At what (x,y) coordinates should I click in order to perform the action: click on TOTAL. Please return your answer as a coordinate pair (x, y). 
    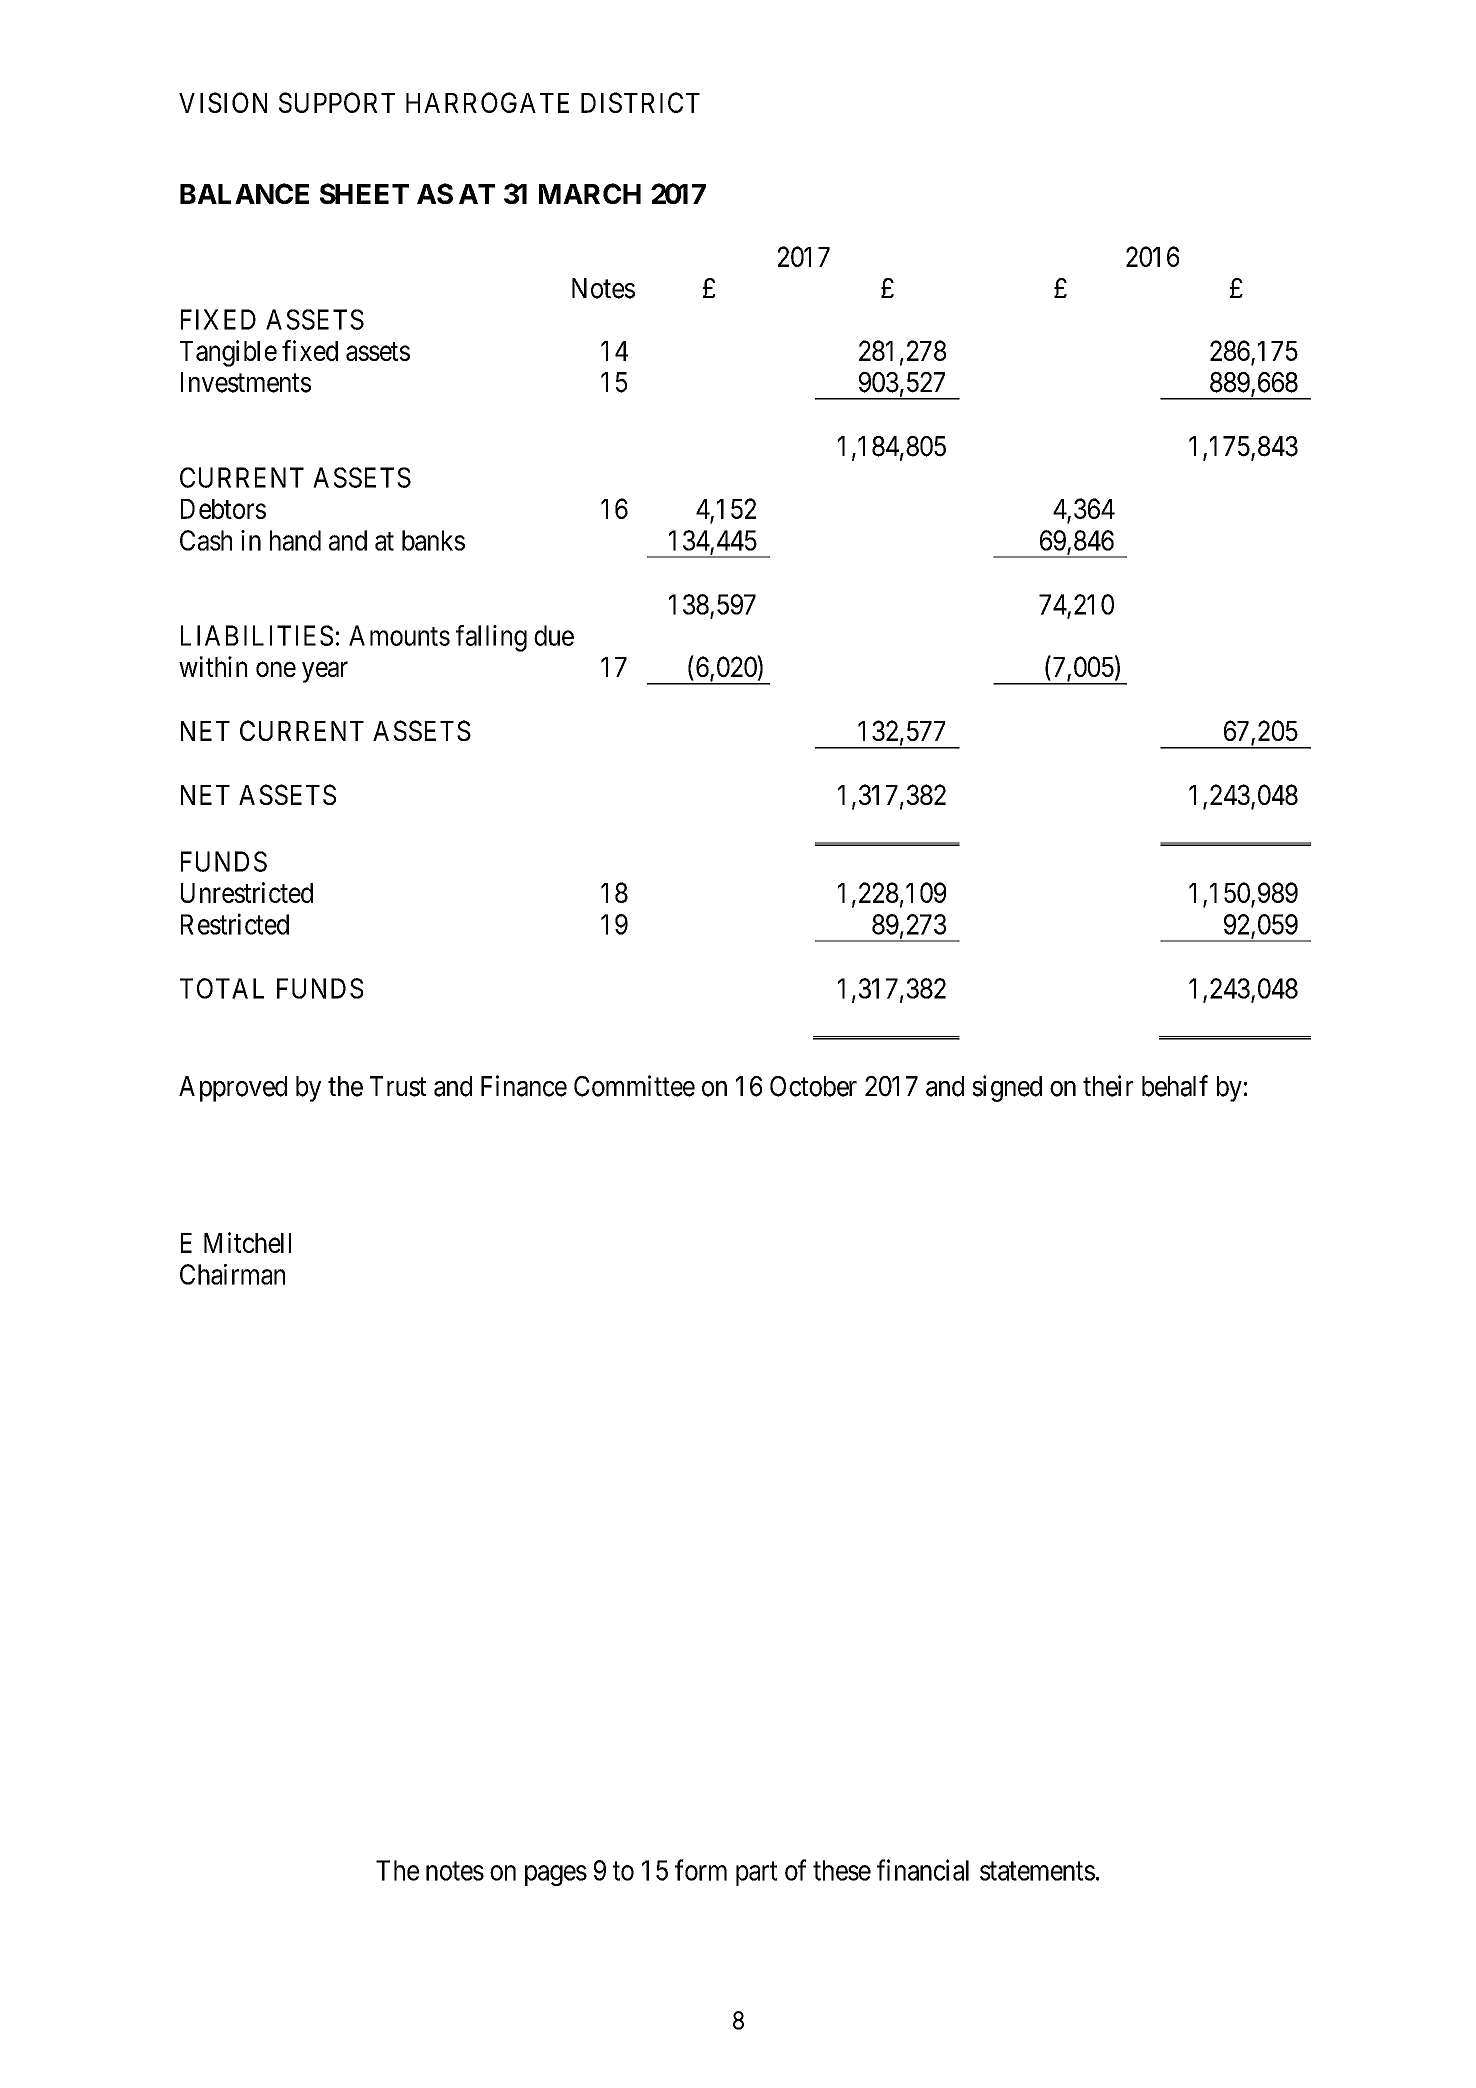
    Looking at the image, I should click on (222, 988).
